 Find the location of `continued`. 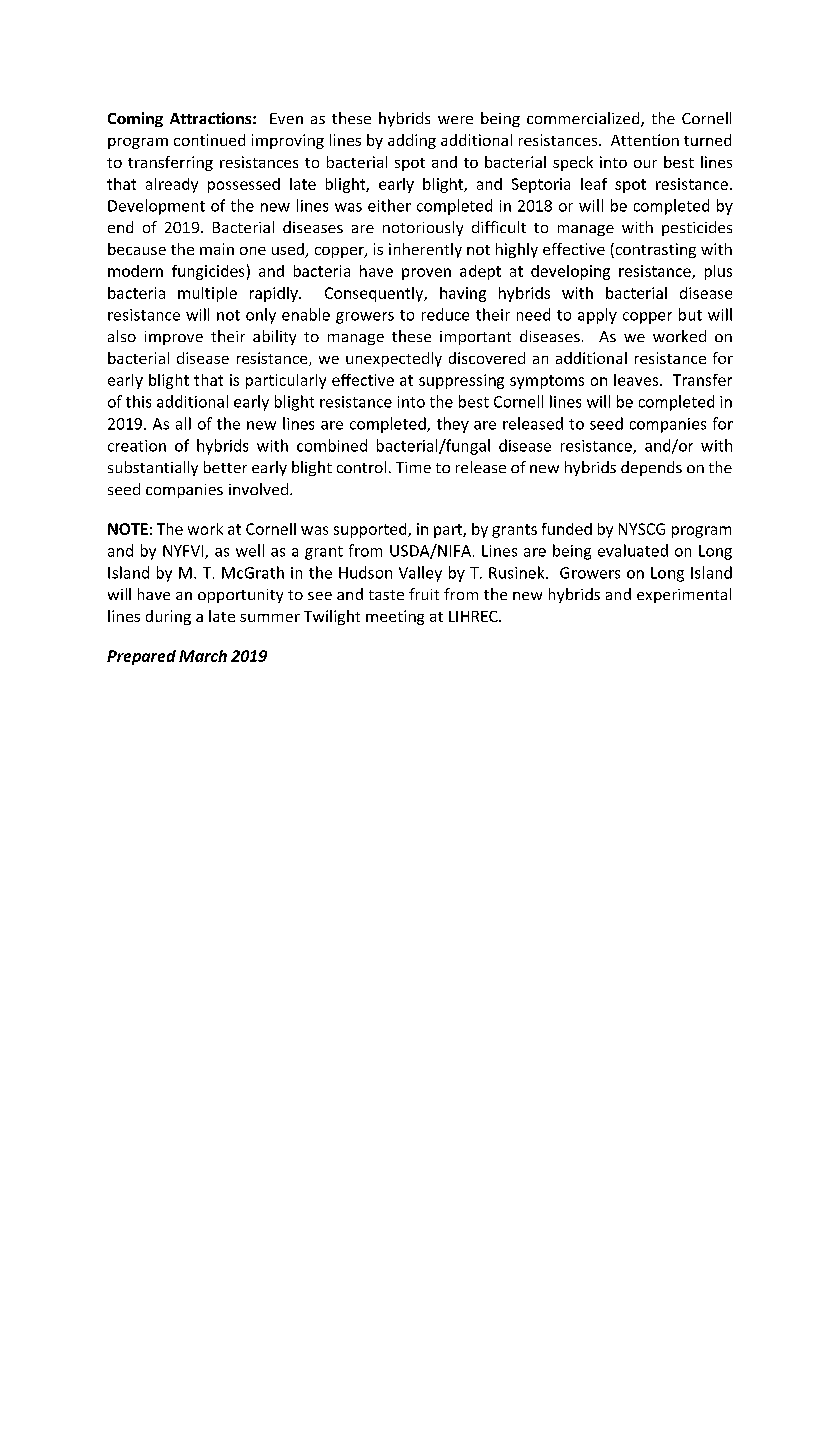

continued is located at coordinates (209, 140).
